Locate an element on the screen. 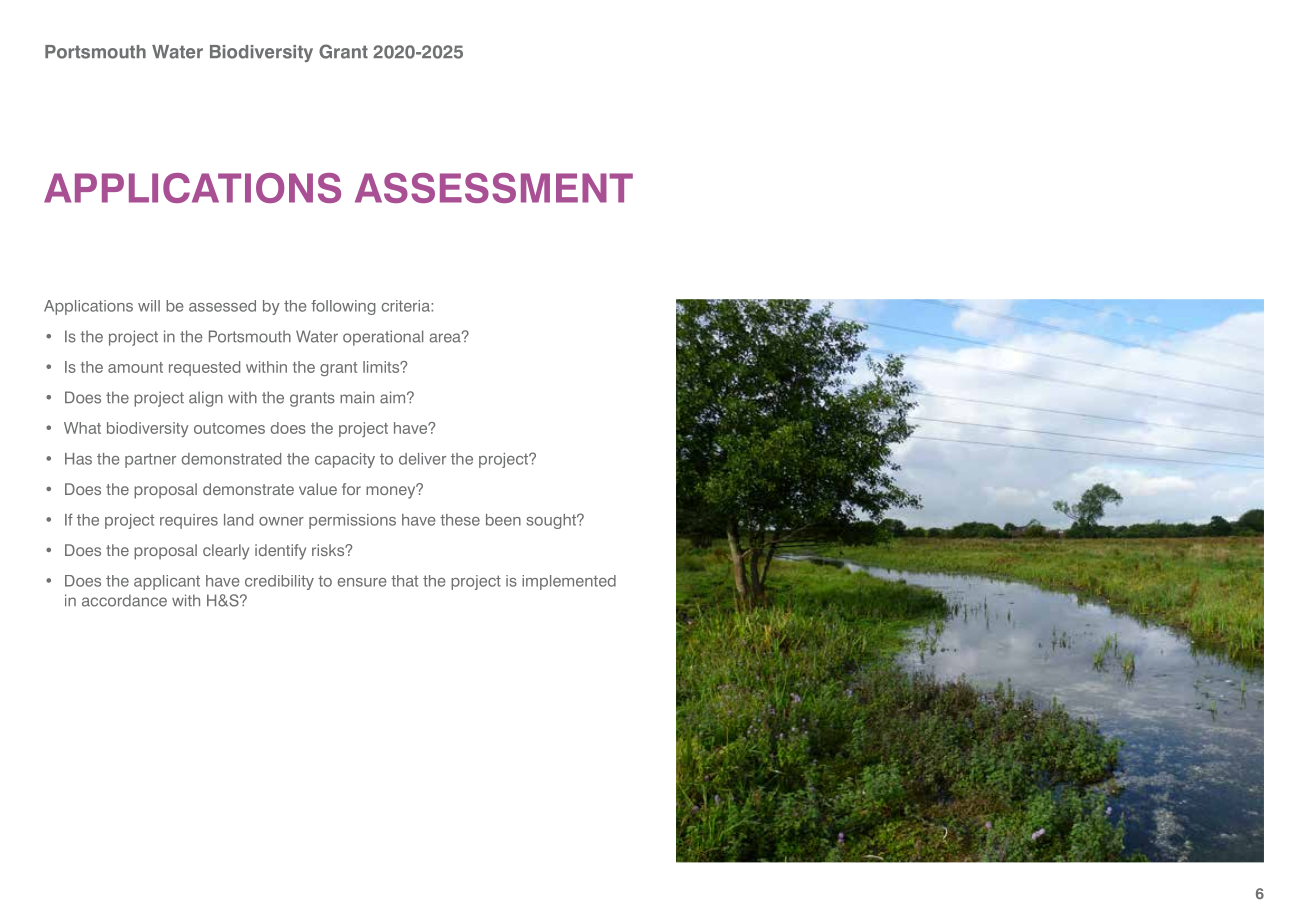  criteria is located at coordinates (407, 306).
